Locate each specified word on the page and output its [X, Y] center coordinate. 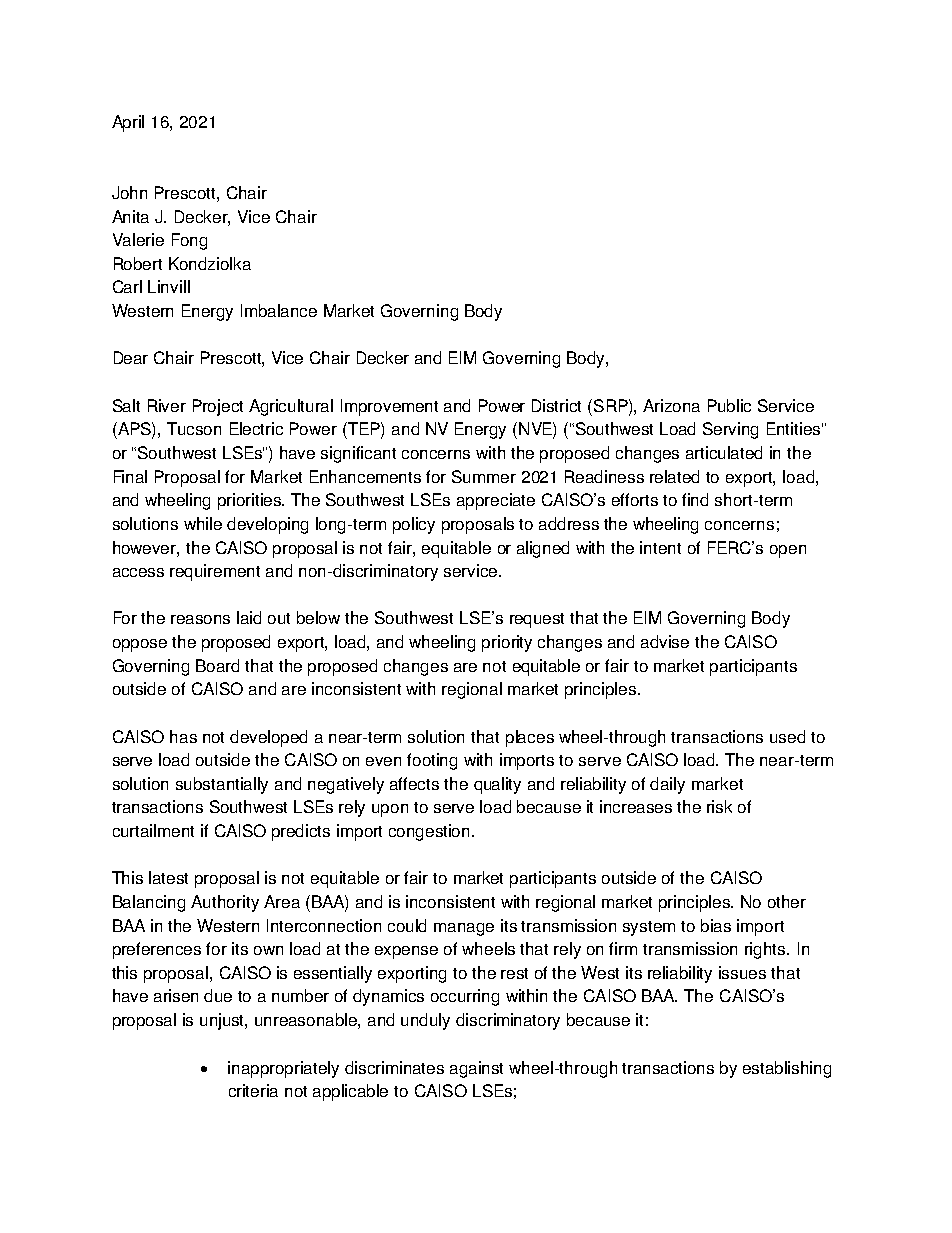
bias [716, 925]
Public [729, 405]
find [695, 499]
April [128, 123]
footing [432, 761]
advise [665, 641]
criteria [253, 1090]
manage [464, 929]
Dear [131, 357]
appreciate [496, 501]
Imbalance [279, 310]
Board [217, 665]
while [203, 523]
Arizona [671, 405]
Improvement [389, 407]
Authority [225, 903]
